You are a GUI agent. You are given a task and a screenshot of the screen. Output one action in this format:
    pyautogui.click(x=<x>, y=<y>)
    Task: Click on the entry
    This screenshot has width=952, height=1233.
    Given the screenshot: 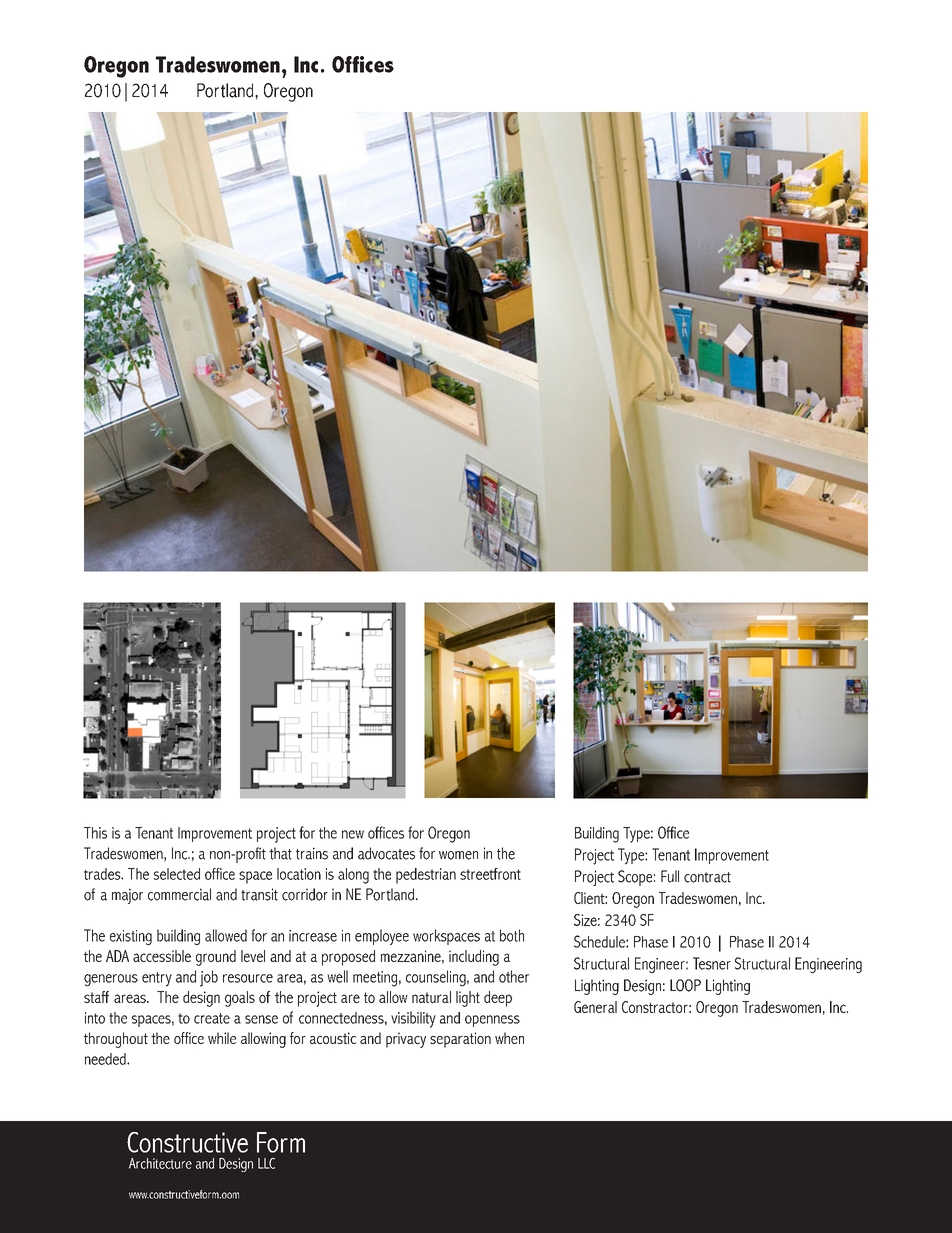 What is the action you would take?
    pyautogui.click(x=157, y=979)
